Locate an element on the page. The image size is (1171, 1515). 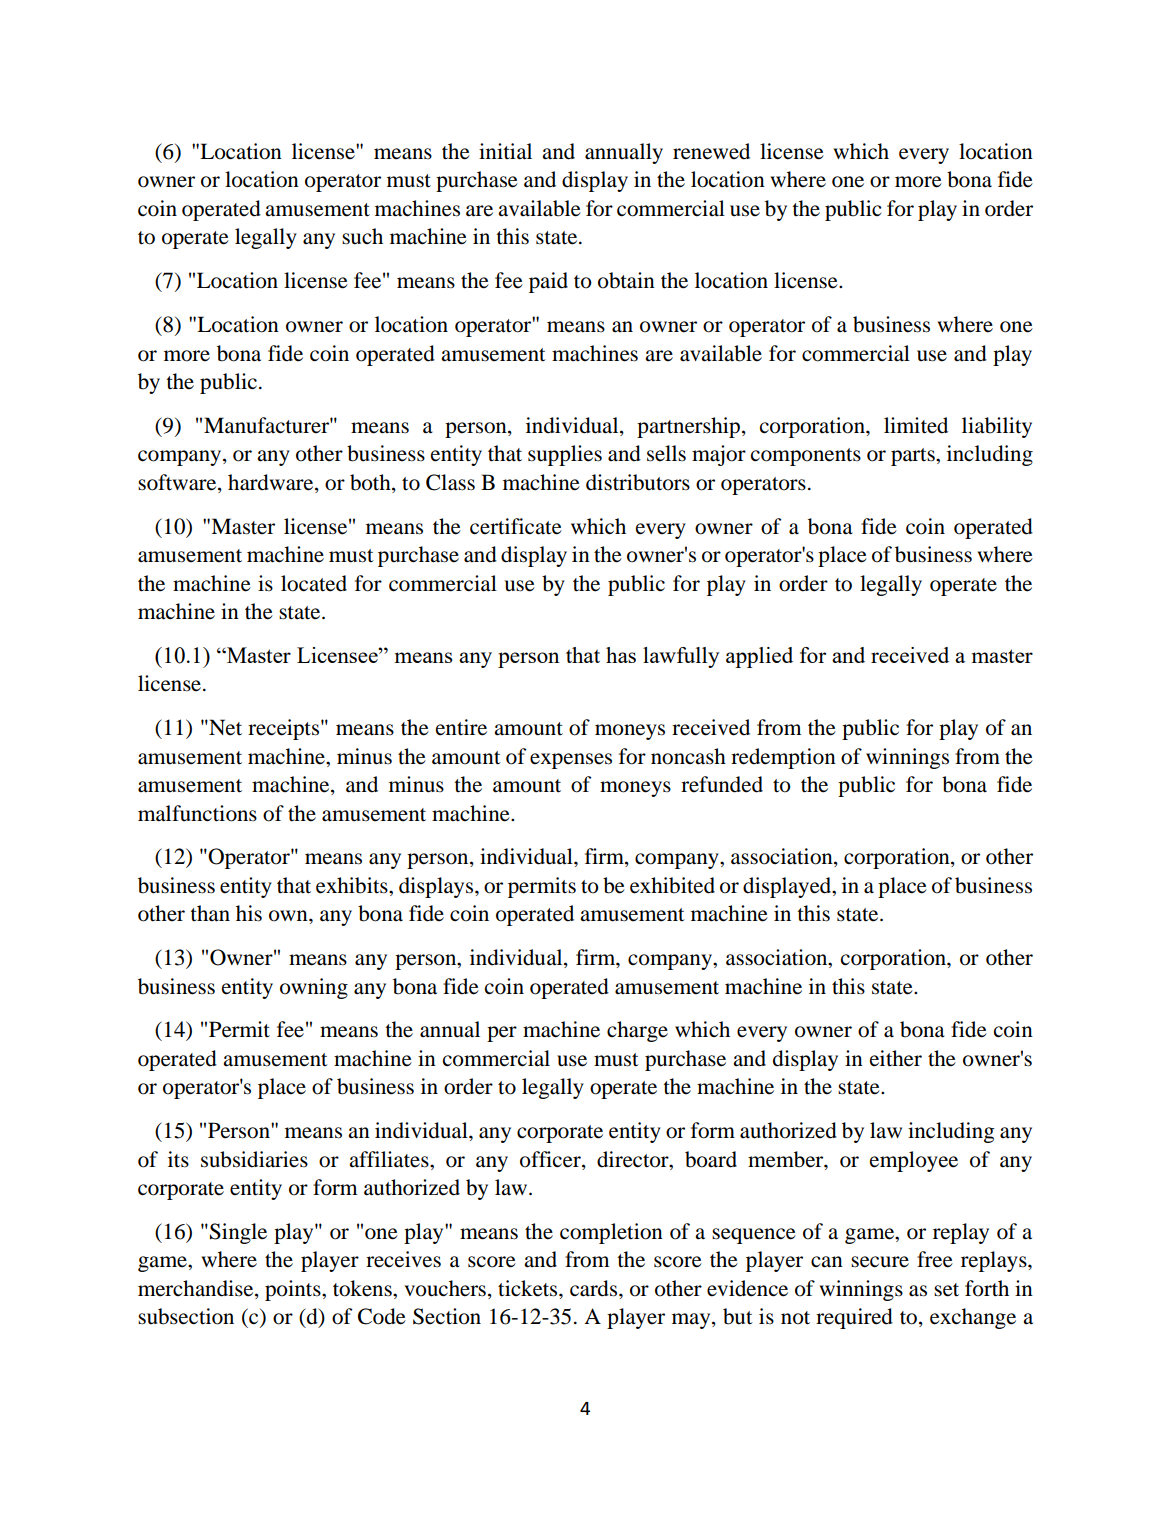
supplies is located at coordinates (565, 455).
